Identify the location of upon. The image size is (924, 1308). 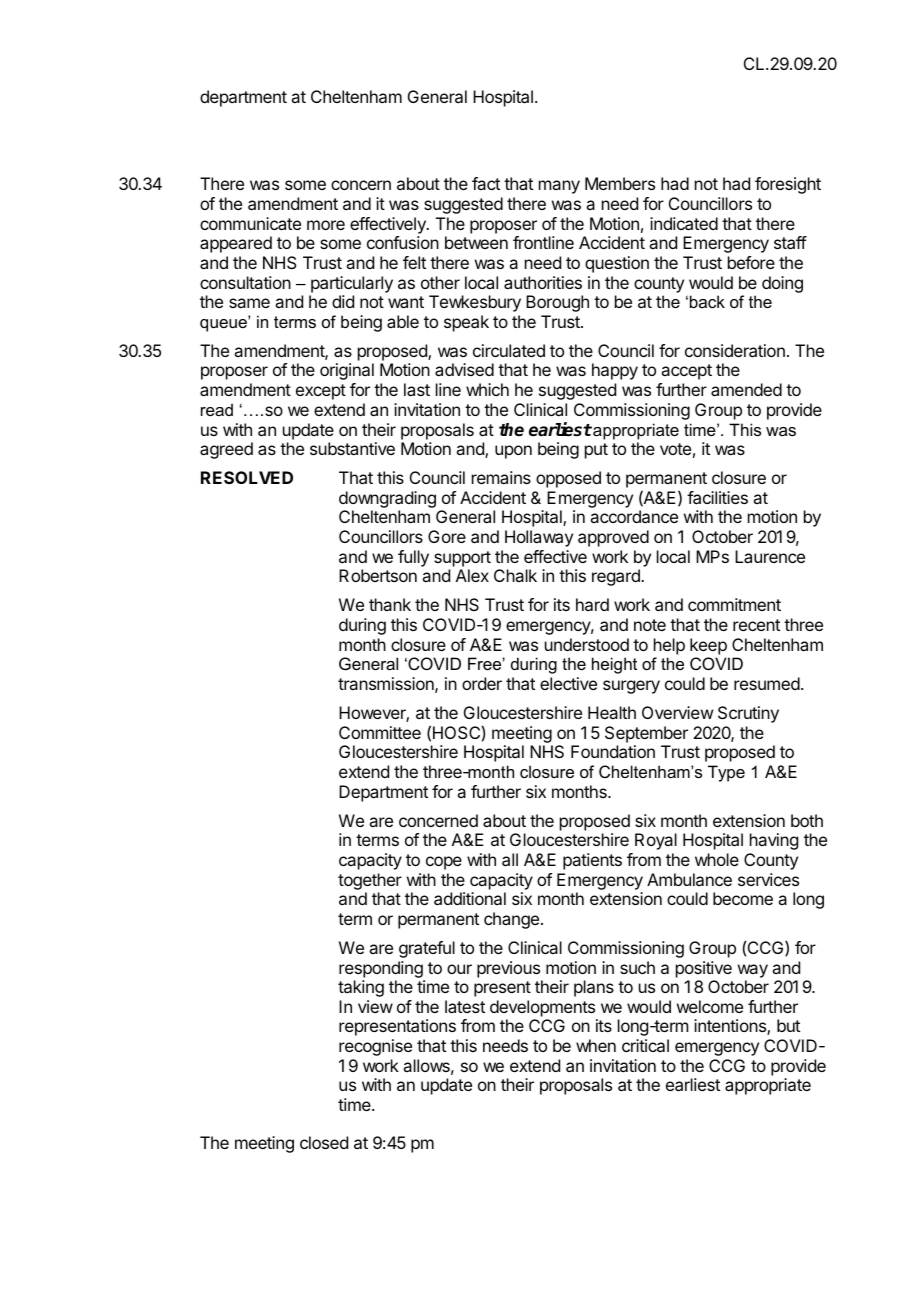
(513, 452).
